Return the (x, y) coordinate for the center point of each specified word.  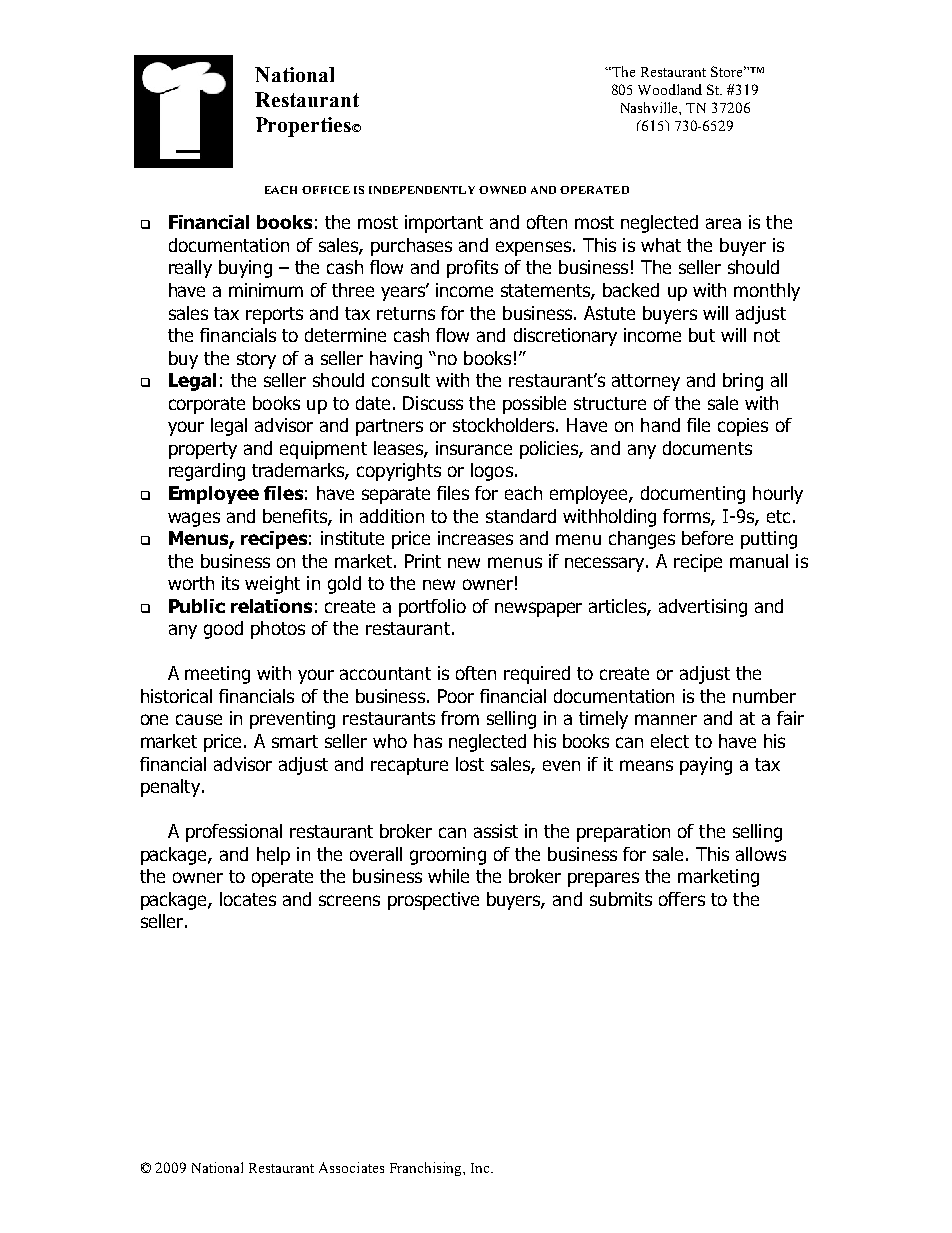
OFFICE (326, 190)
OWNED (502, 190)
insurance (474, 448)
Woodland (670, 89)
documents (707, 448)
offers (682, 899)
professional (234, 833)
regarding (207, 472)
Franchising (427, 1169)
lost (470, 764)
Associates (351, 1167)
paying (706, 766)
